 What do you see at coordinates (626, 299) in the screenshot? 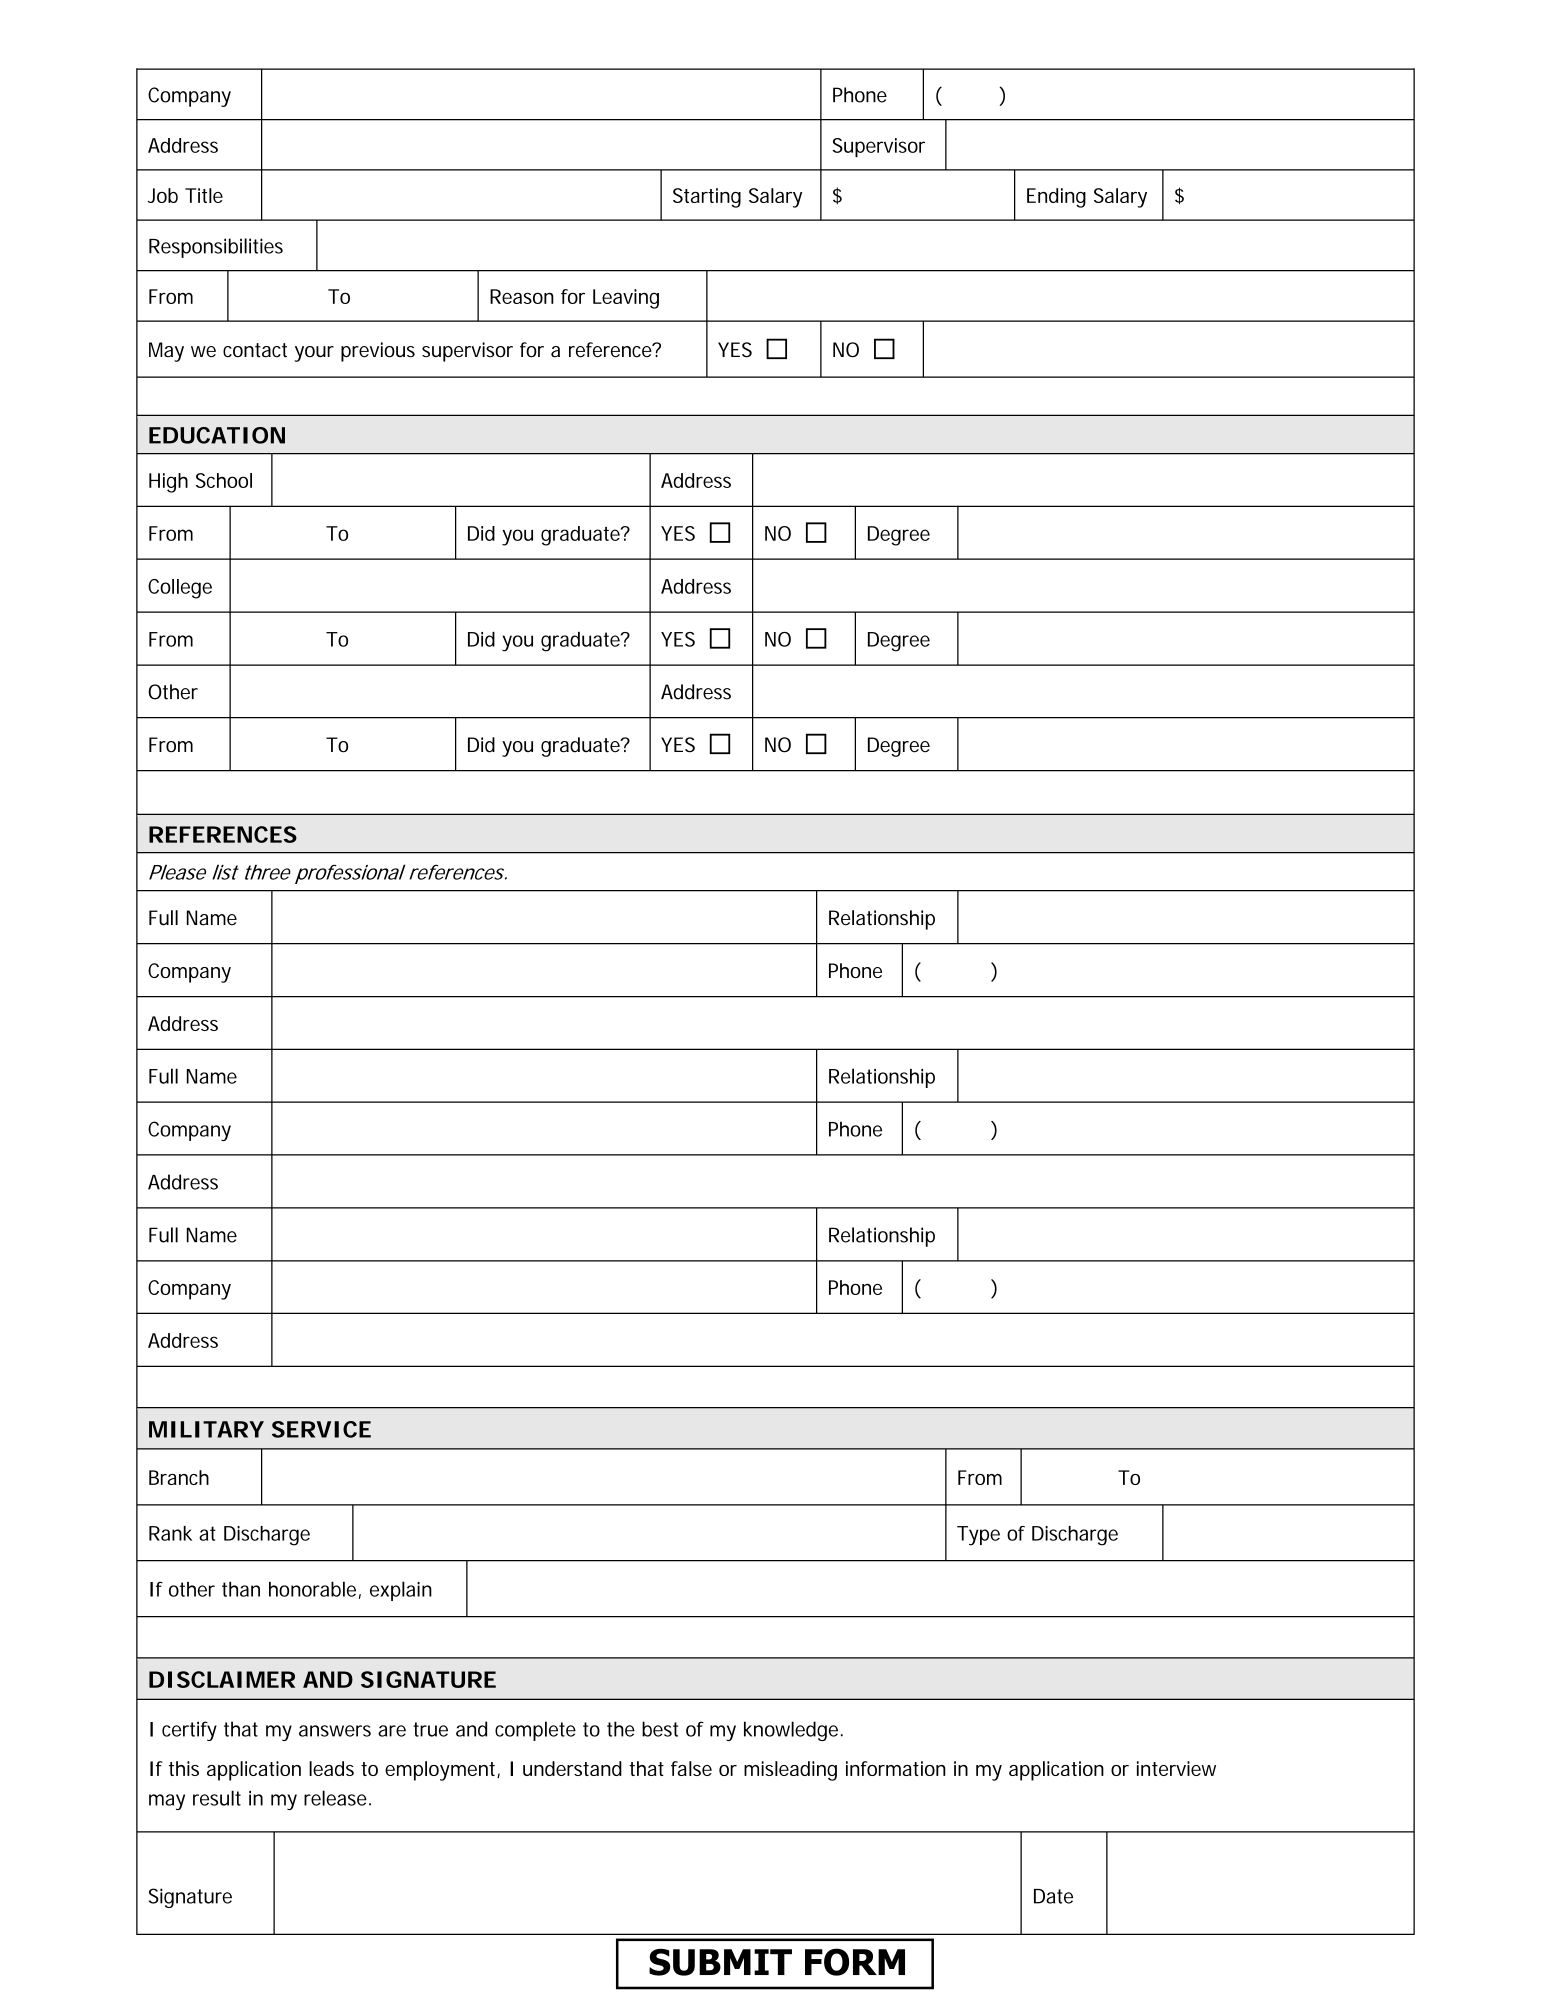
I see `Leaving` at bounding box center [626, 299].
